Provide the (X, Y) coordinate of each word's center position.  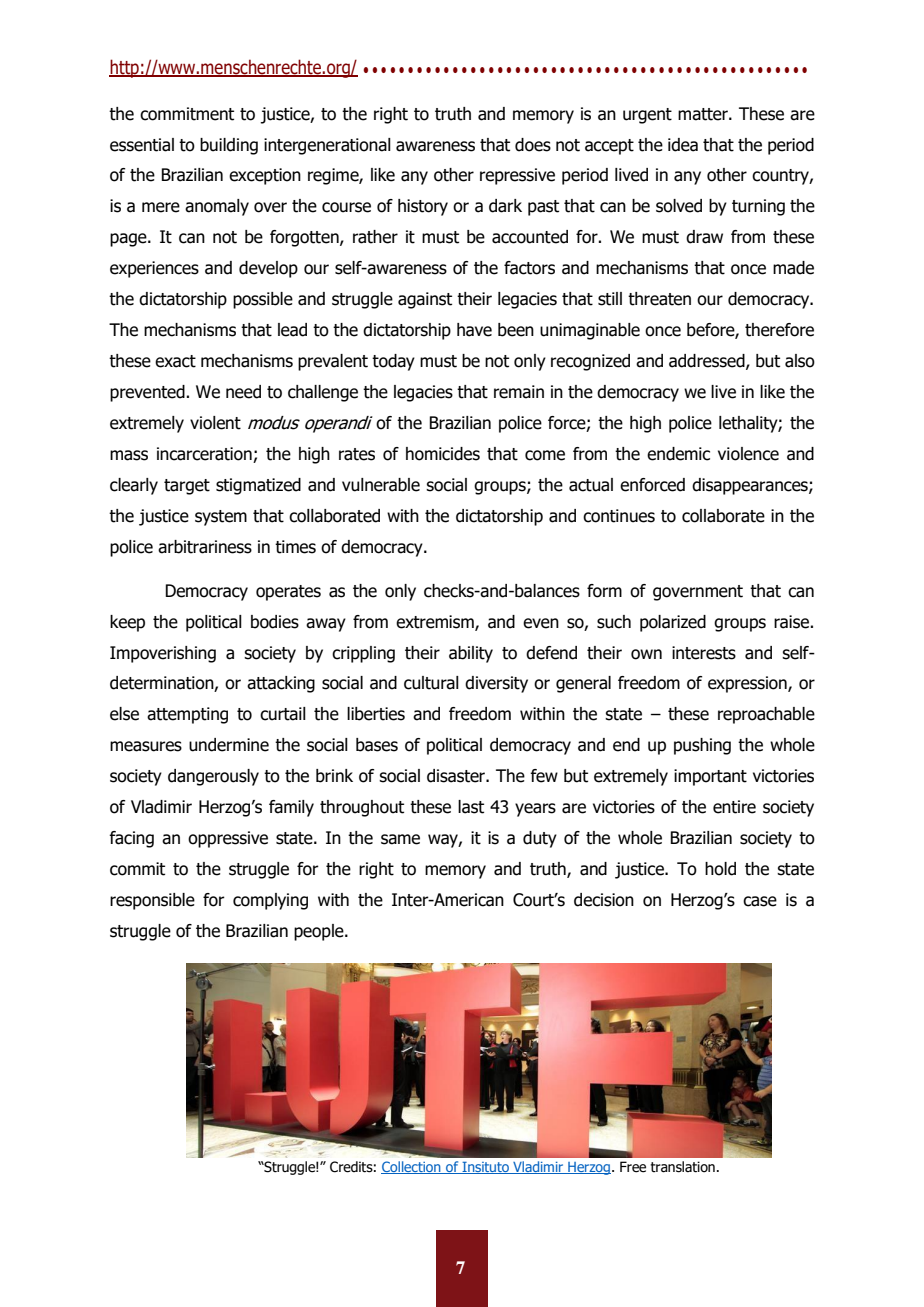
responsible (152, 901)
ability (471, 654)
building (229, 146)
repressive (517, 176)
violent (215, 423)
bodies (275, 622)
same (400, 839)
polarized (673, 623)
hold (720, 869)
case (760, 901)
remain (519, 392)
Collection (412, 1167)
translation (683, 1167)
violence (748, 454)
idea (683, 145)
